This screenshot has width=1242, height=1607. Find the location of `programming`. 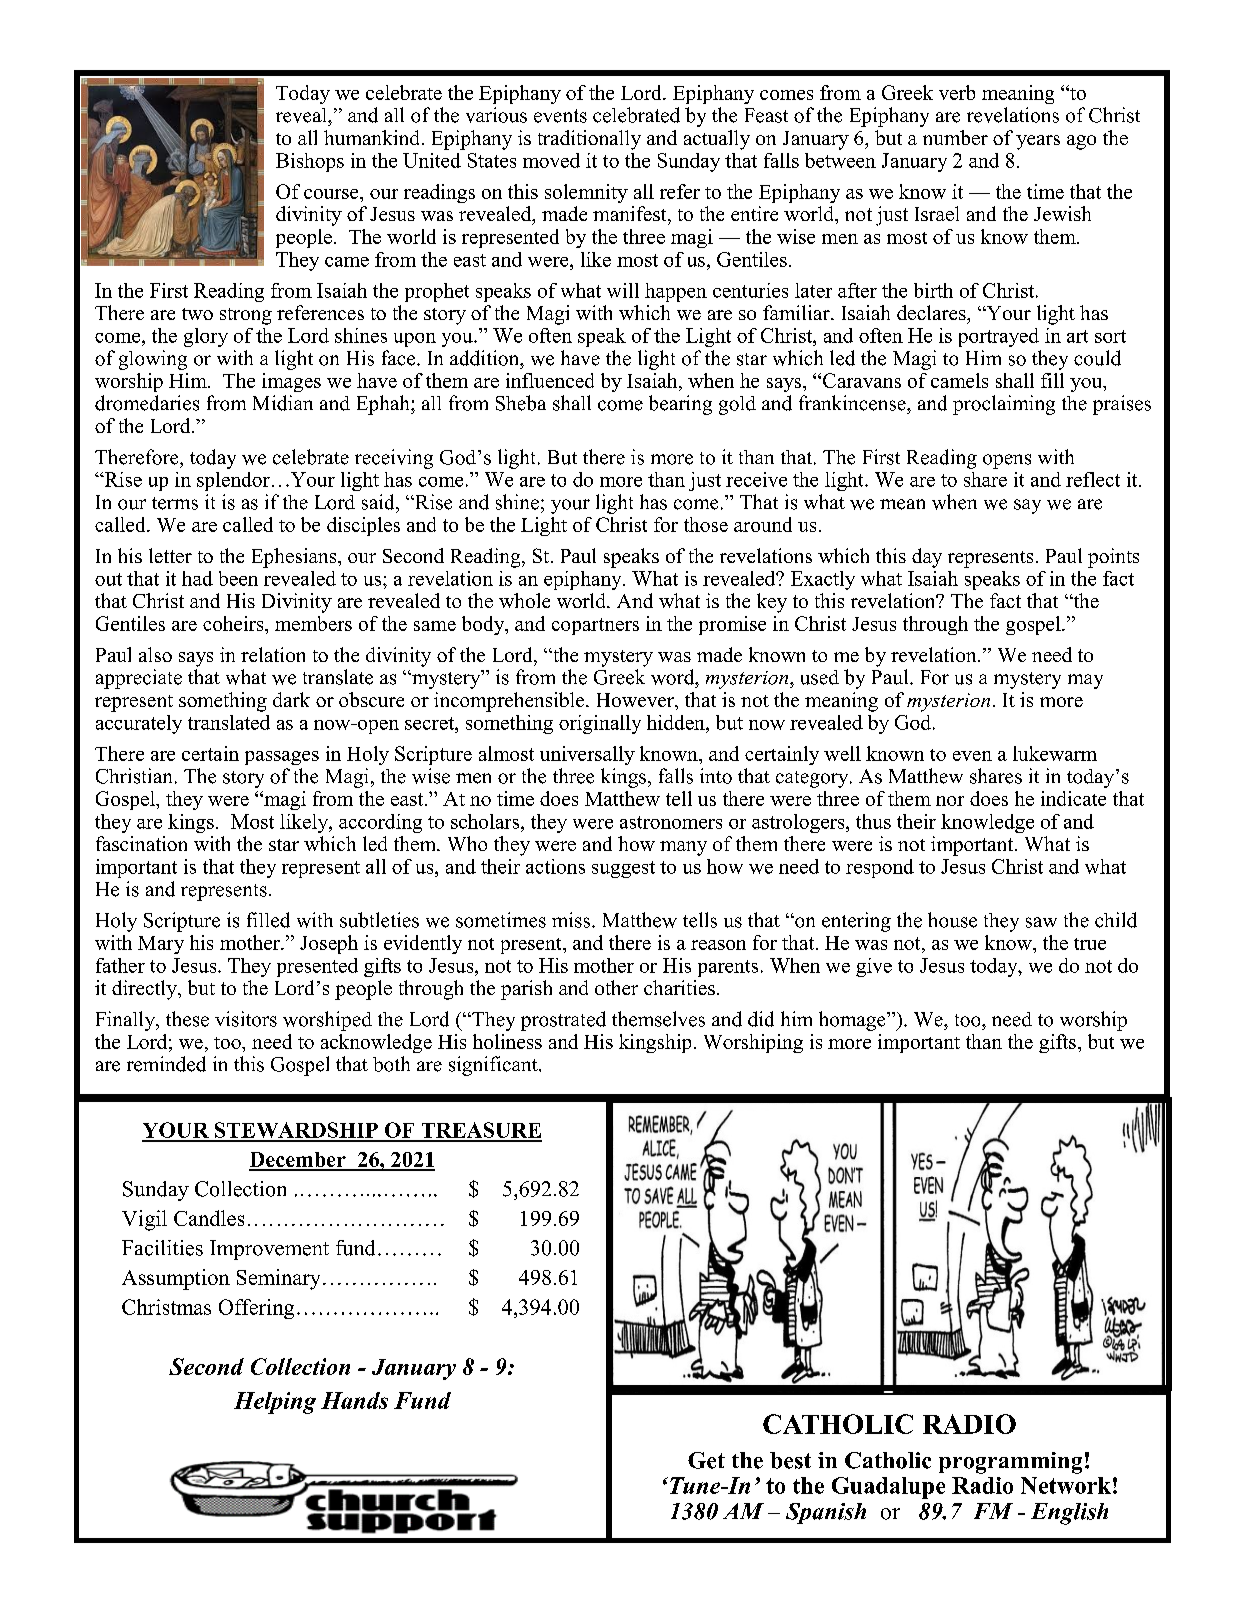

programming is located at coordinates (1010, 1463).
